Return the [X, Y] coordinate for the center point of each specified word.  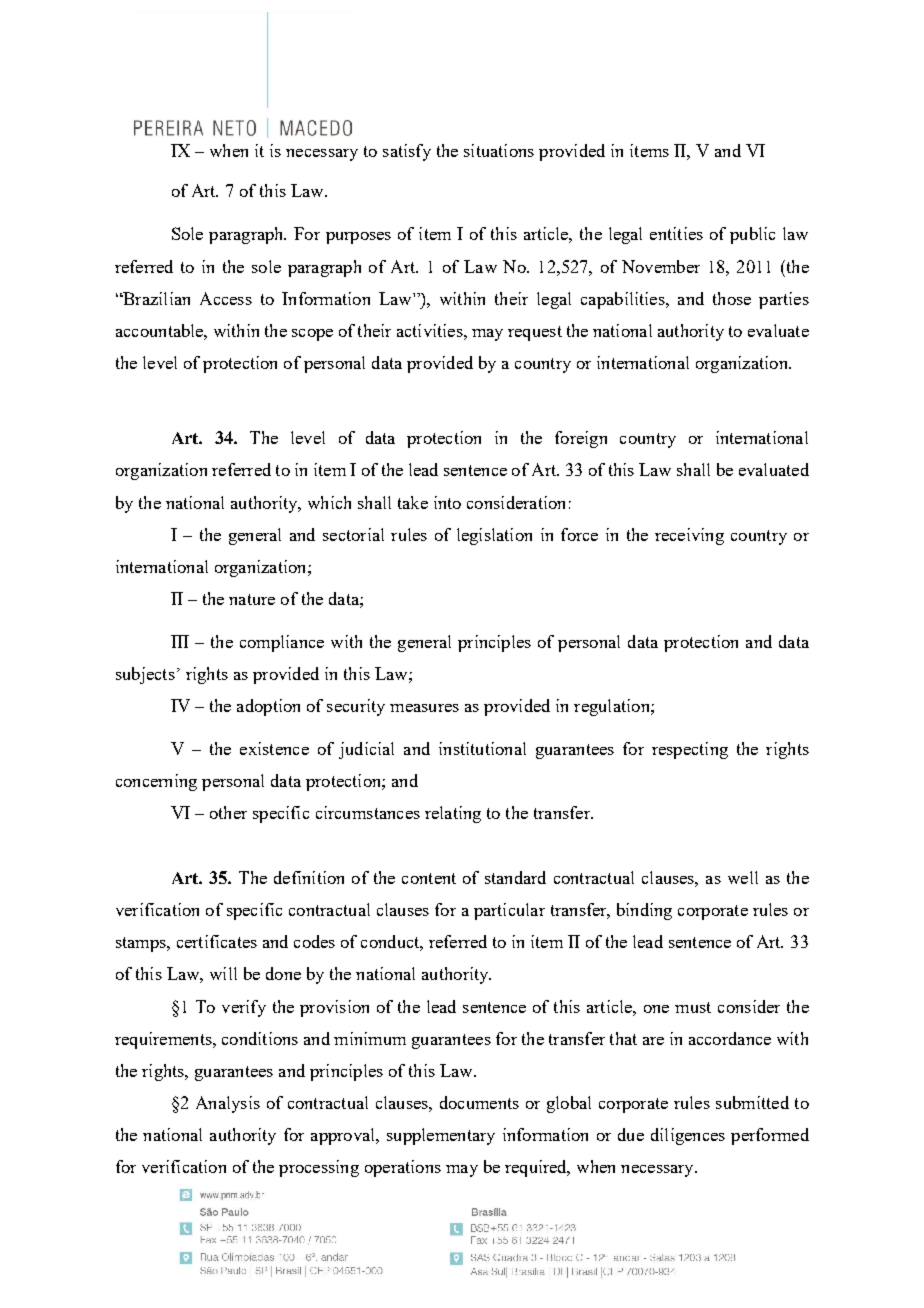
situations [499, 150]
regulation [613, 707]
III [180, 641]
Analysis [228, 1104]
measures [424, 708]
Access [226, 298]
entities [676, 233]
